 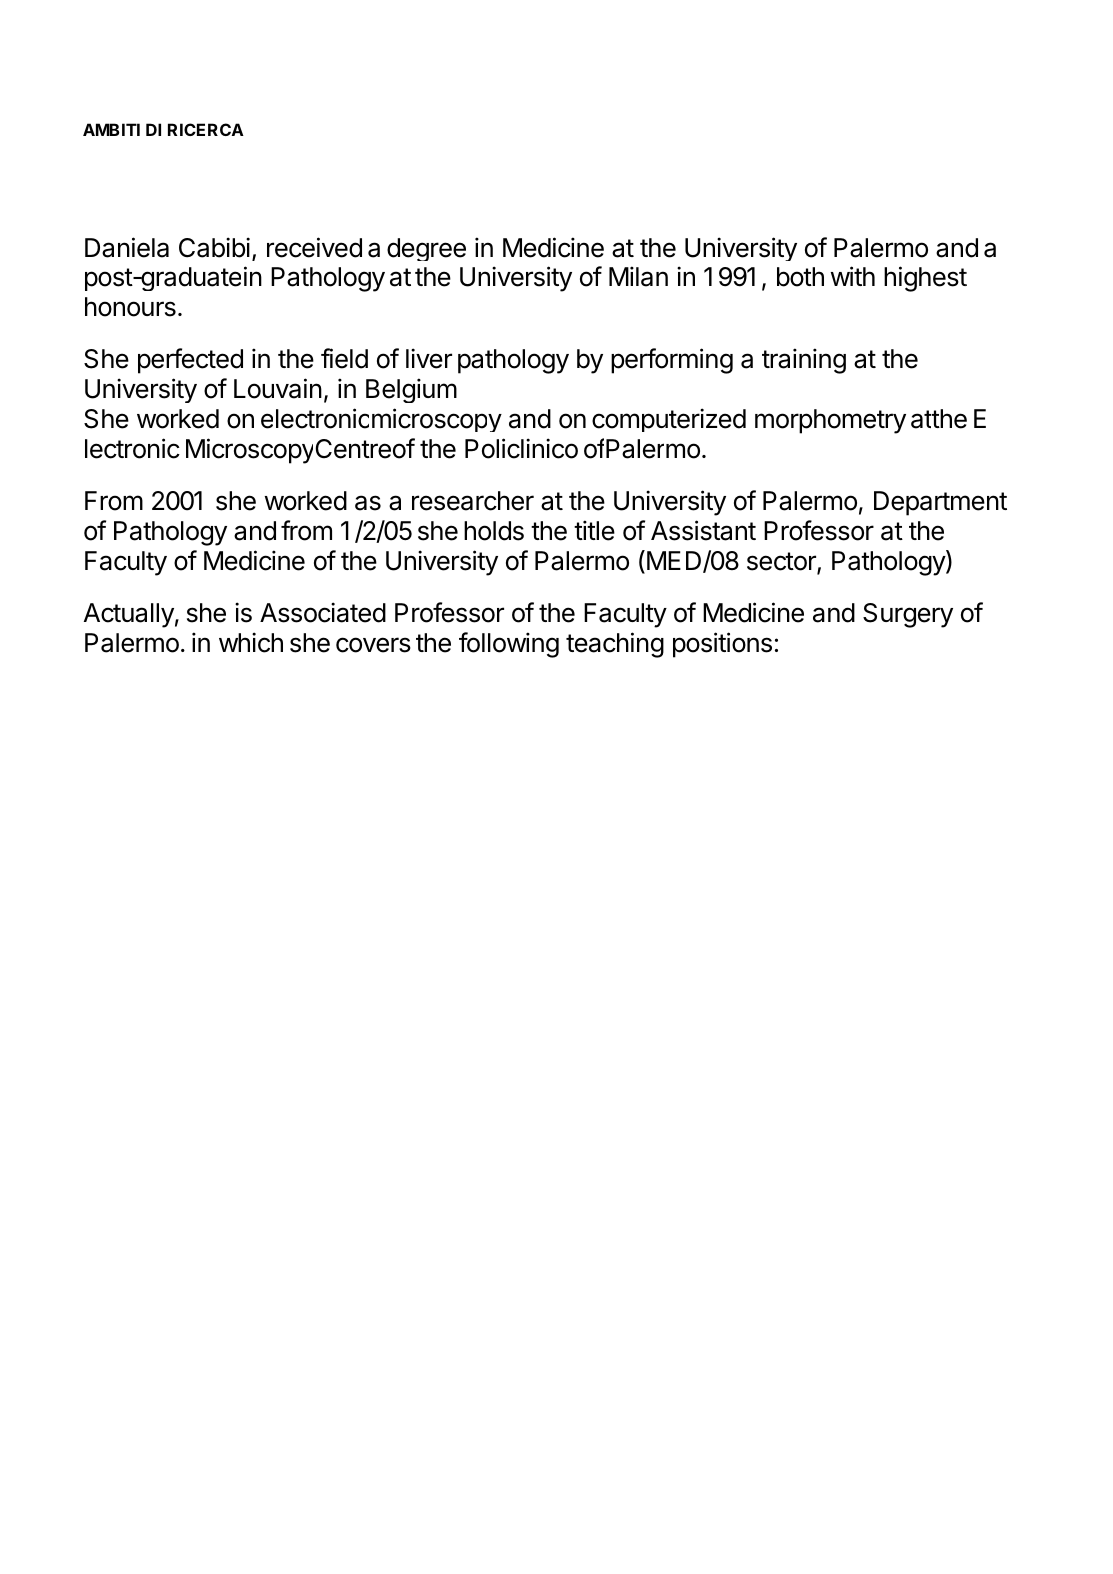 I want to click on following, so click(x=509, y=645).
